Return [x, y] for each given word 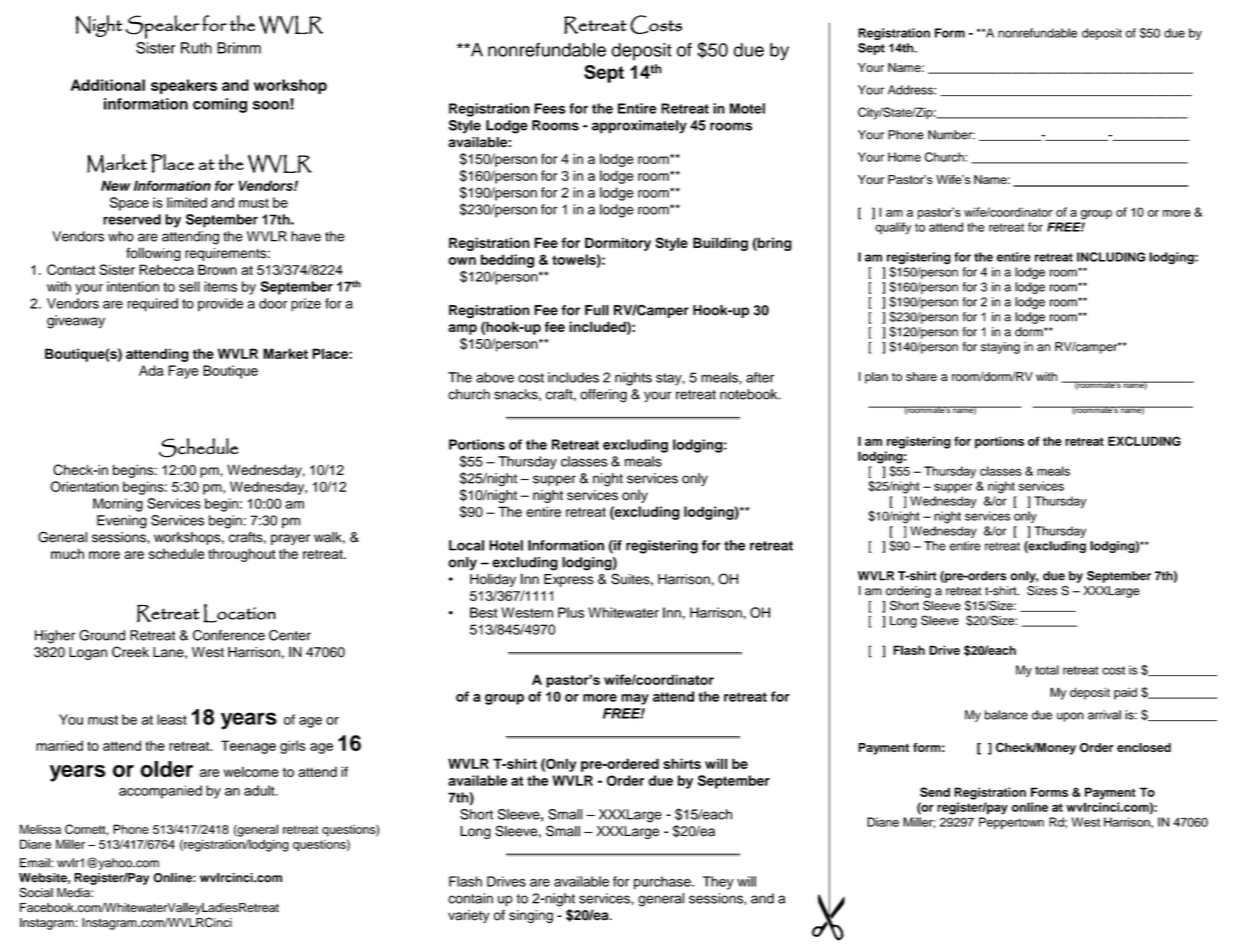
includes [573, 377]
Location [239, 613]
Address [911, 90]
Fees [550, 108]
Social [36, 892]
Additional [108, 85]
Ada [151, 370]
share [921, 377]
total [1047, 670]
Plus [571, 612]
